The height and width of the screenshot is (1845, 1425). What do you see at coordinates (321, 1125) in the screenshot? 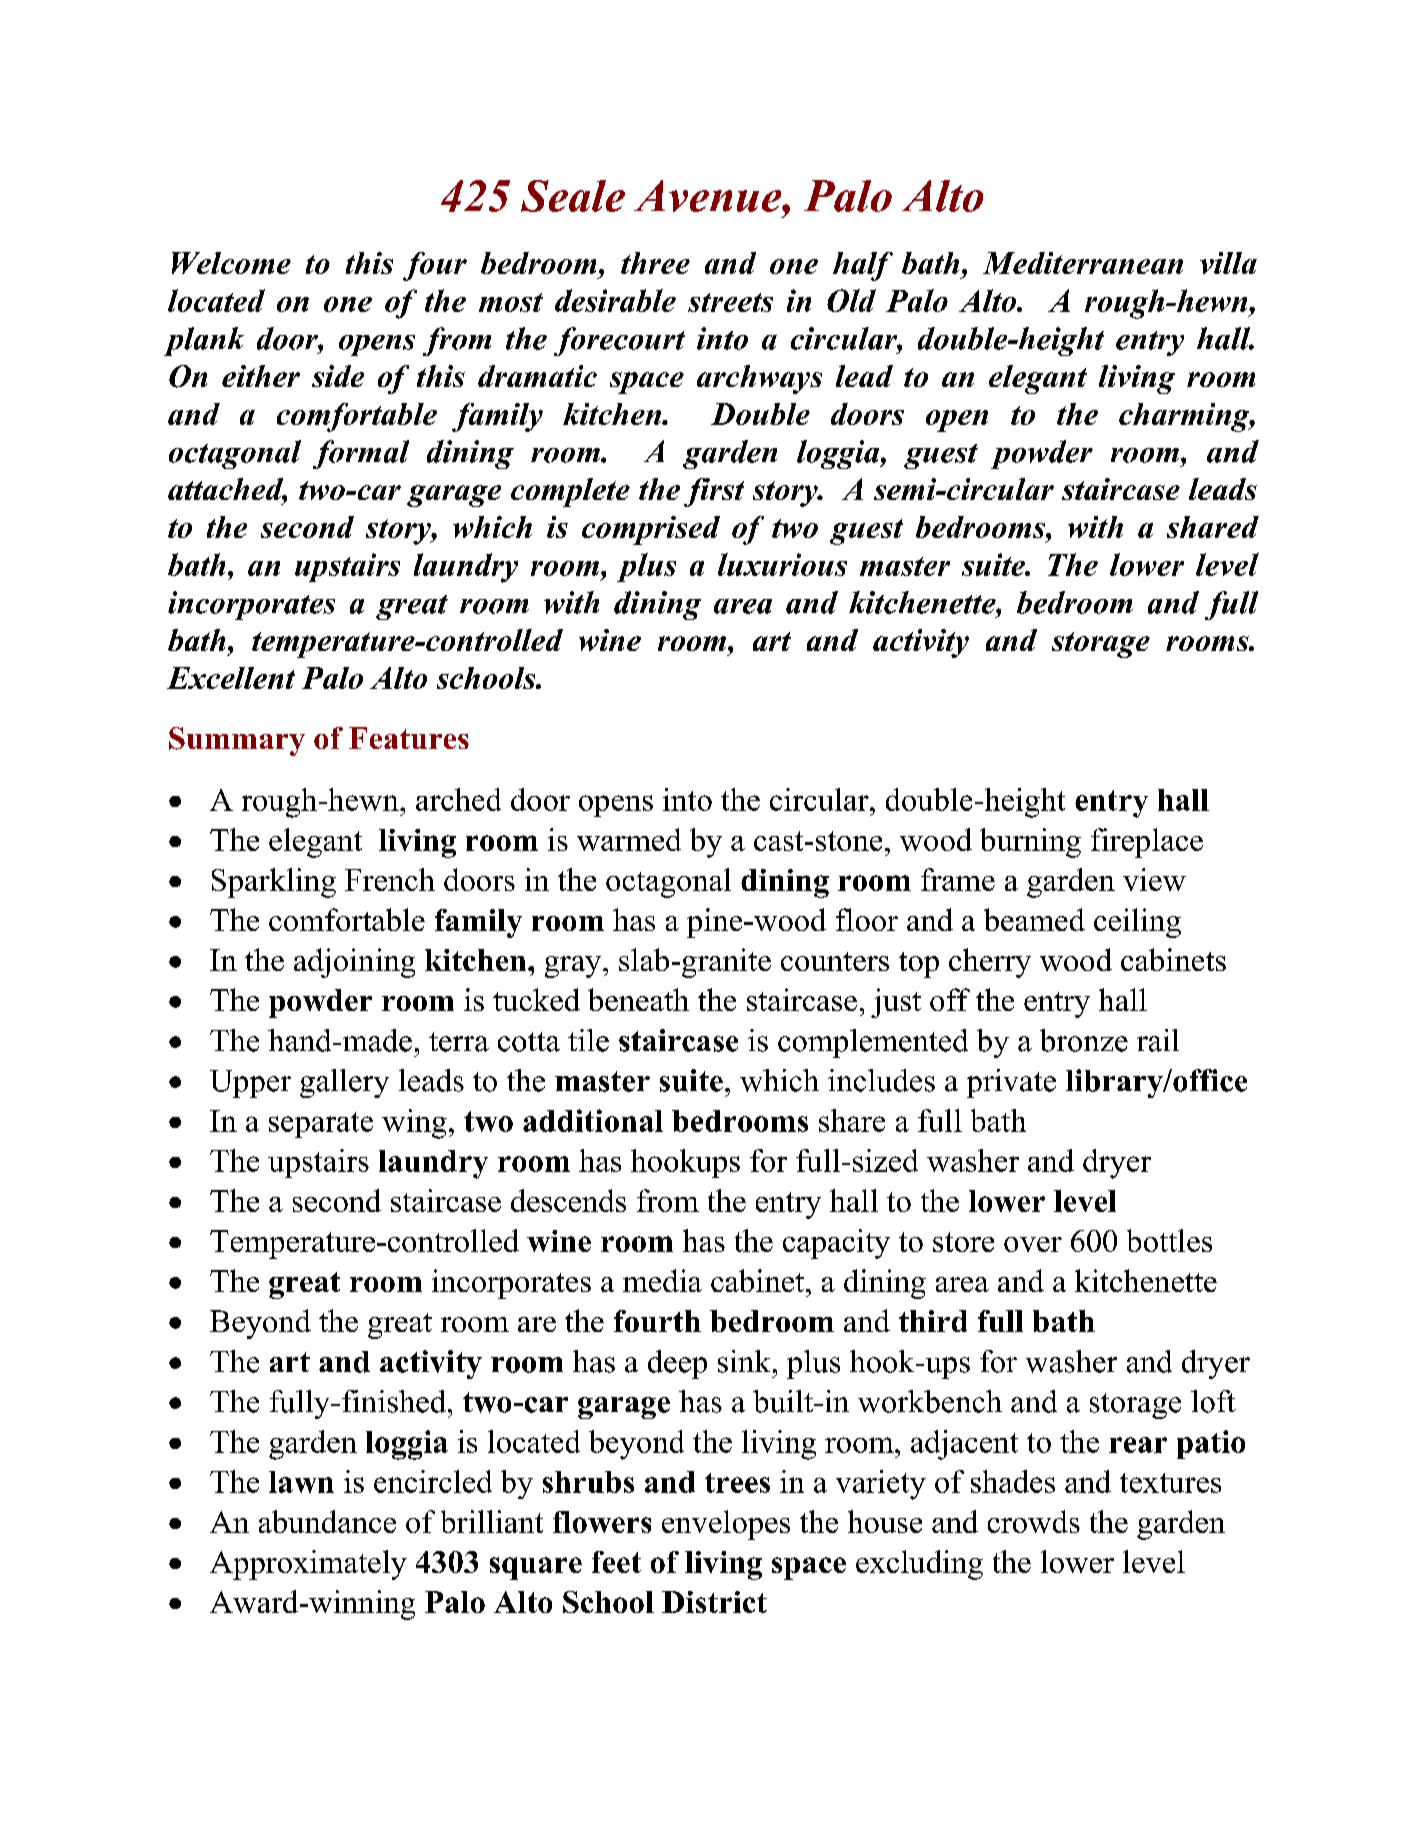
I see `separate` at bounding box center [321, 1125].
